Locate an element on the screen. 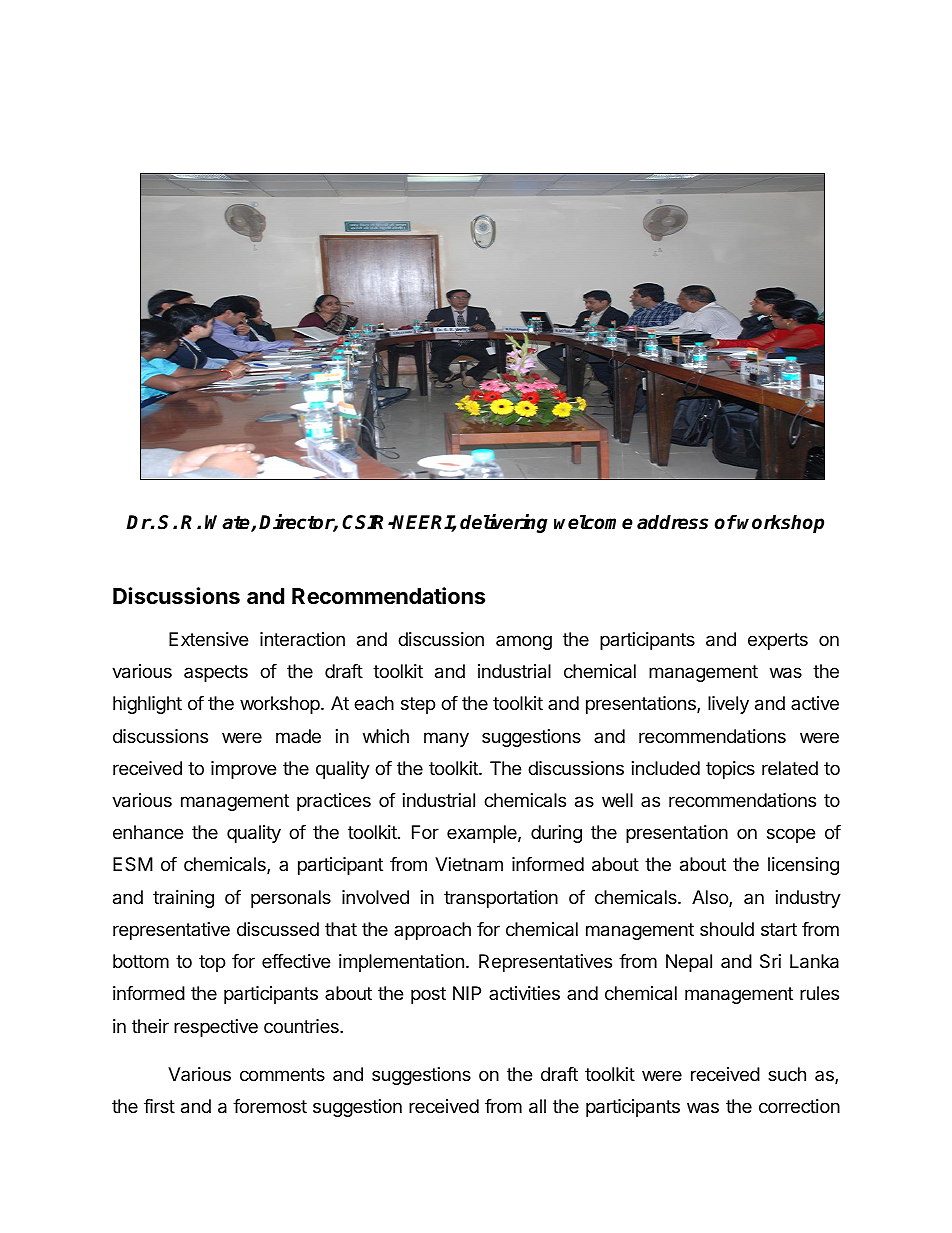 The height and width of the screenshot is (1233, 952). delivering is located at coordinates (504, 523).
